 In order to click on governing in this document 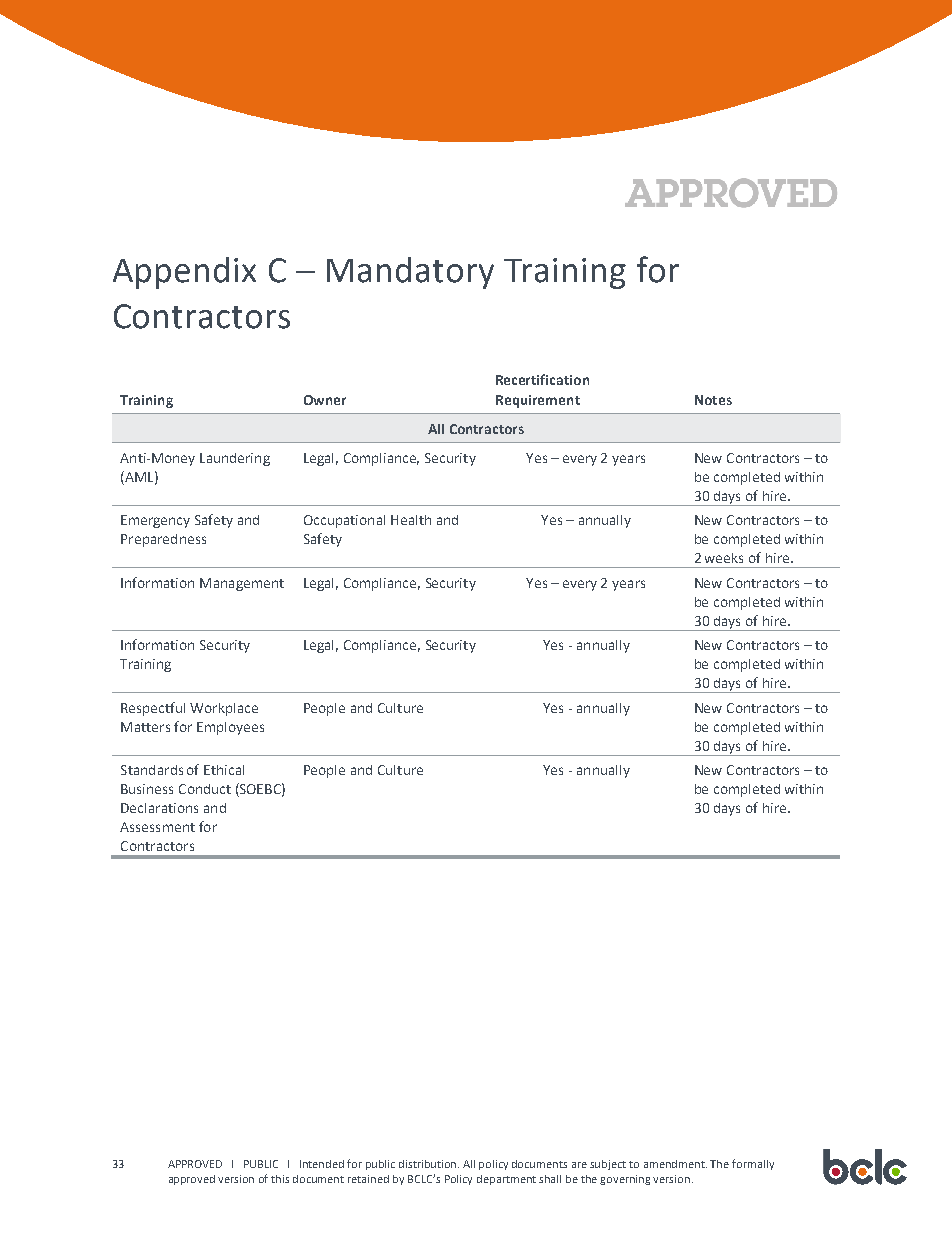, I will do `click(625, 1180)`.
